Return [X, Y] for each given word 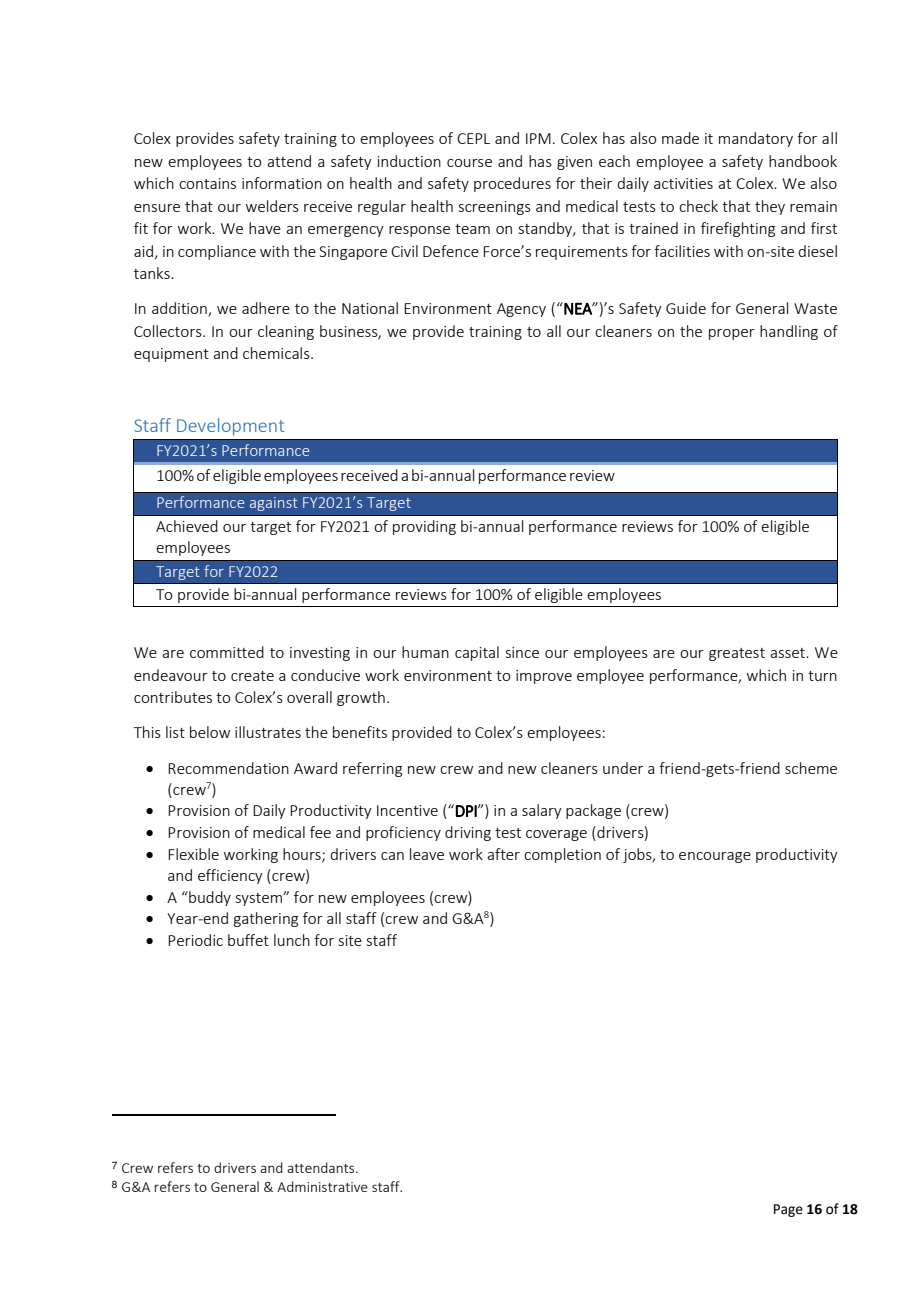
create [252, 676]
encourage [715, 857]
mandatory [756, 139]
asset [788, 653]
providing [424, 527]
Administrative [322, 1186]
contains [207, 183]
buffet [248, 940]
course [469, 163]
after [503, 854]
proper [732, 334]
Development [230, 427]
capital [477, 653]
